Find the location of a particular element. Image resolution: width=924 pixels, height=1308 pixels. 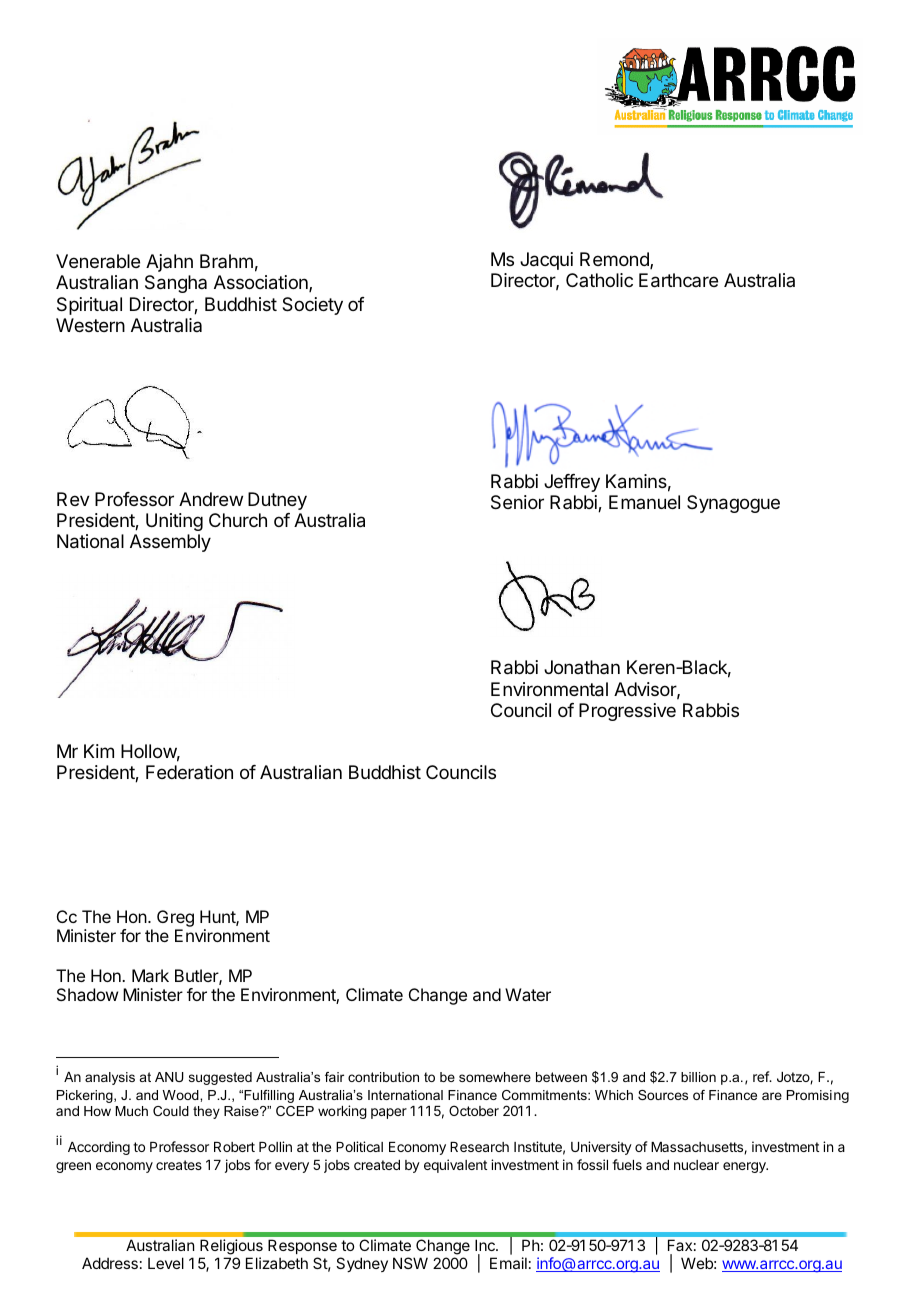

ref is located at coordinates (762, 1076).
